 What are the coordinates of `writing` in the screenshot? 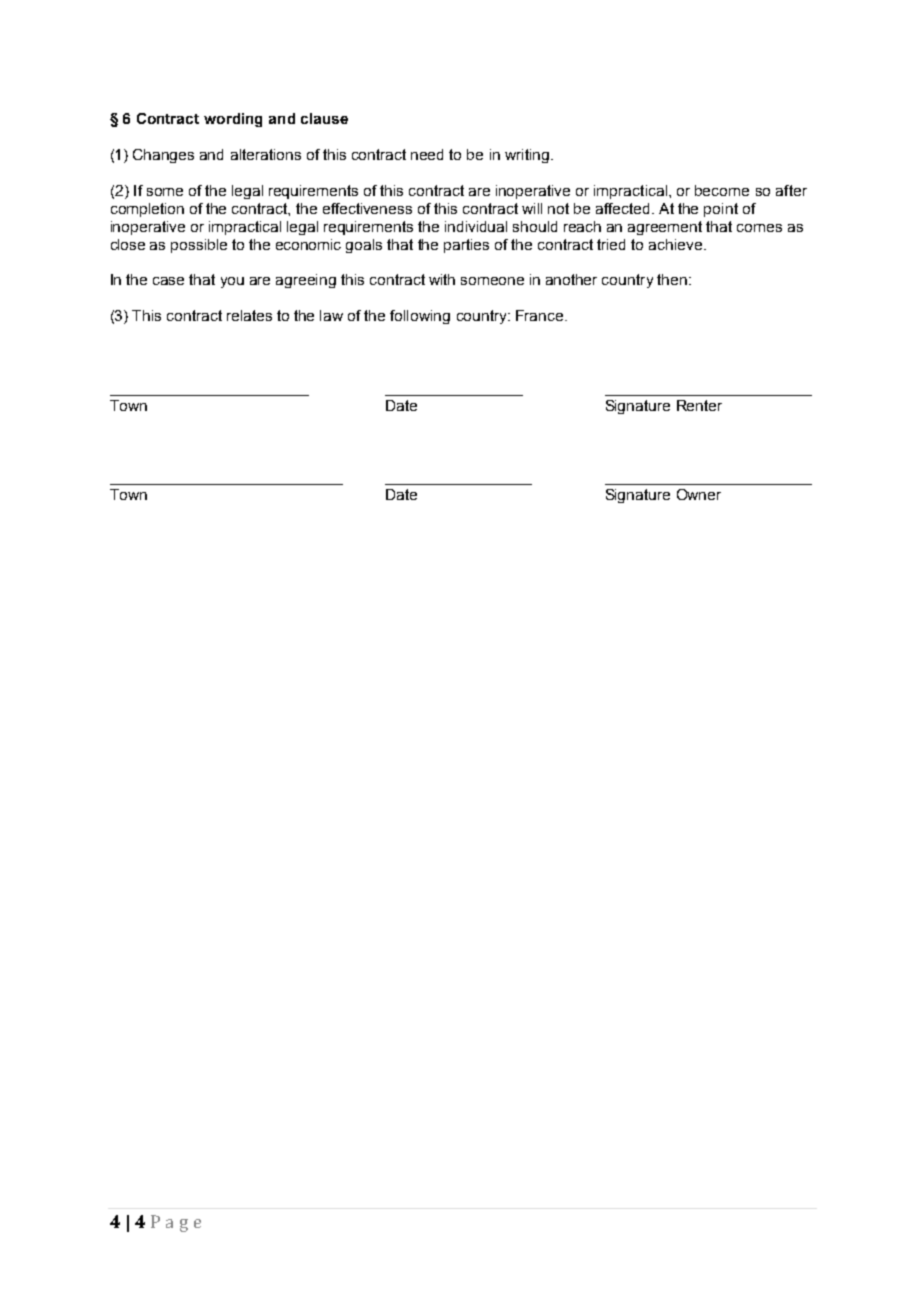 It's located at (527, 156).
